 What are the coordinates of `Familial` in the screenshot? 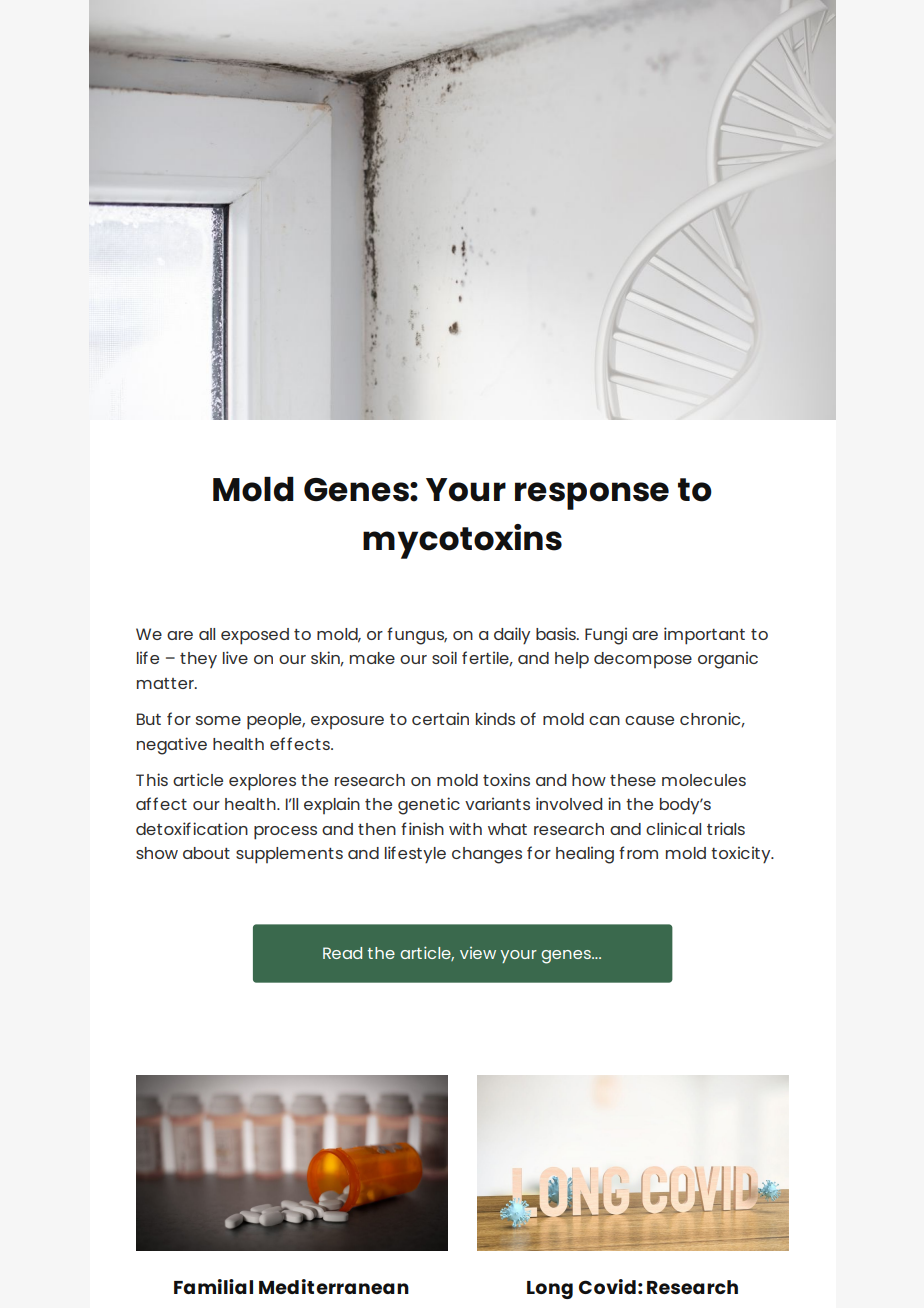 It's located at (213, 1286).
